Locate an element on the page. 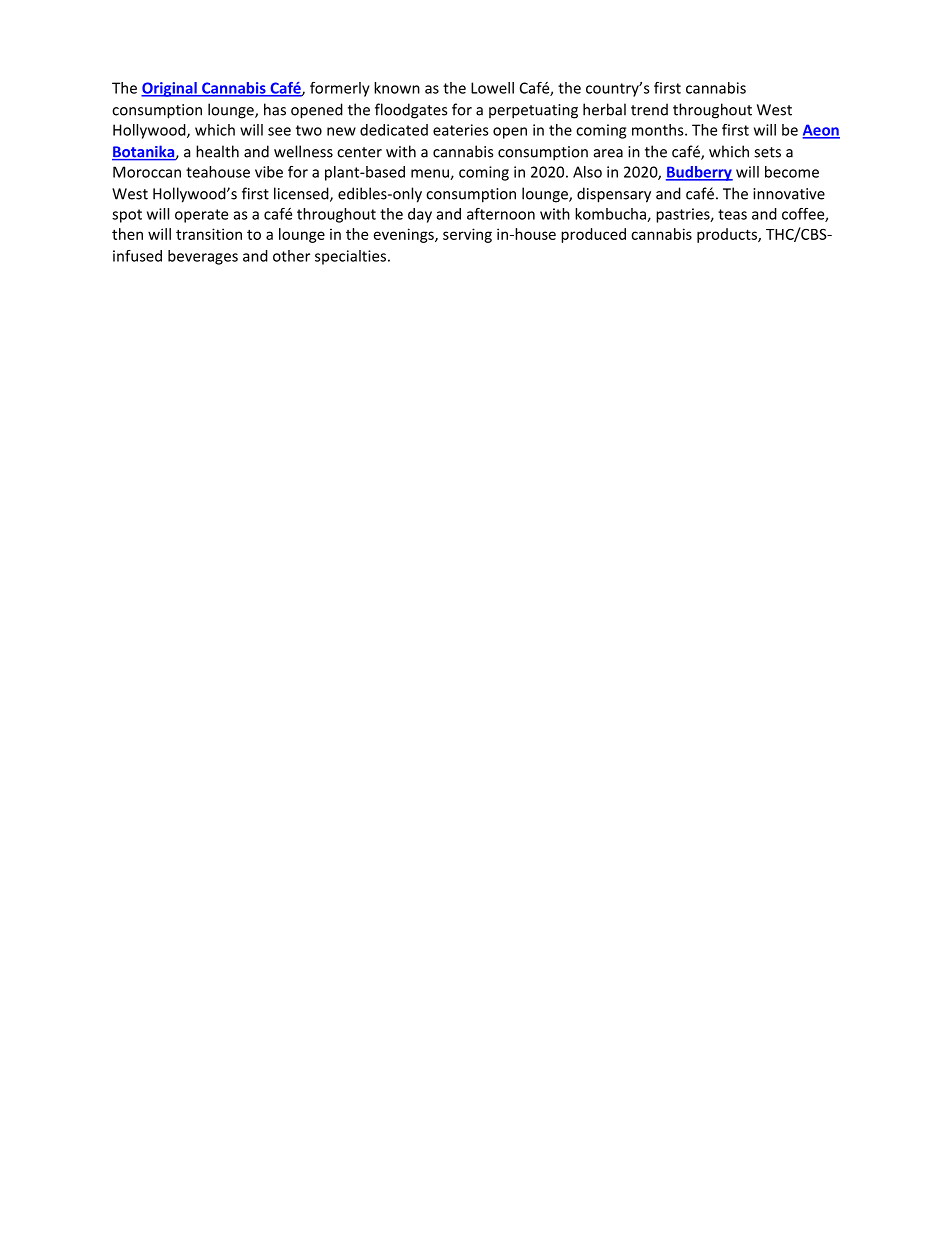 This document has height=1233, width=952. Lowell is located at coordinates (492, 88).
